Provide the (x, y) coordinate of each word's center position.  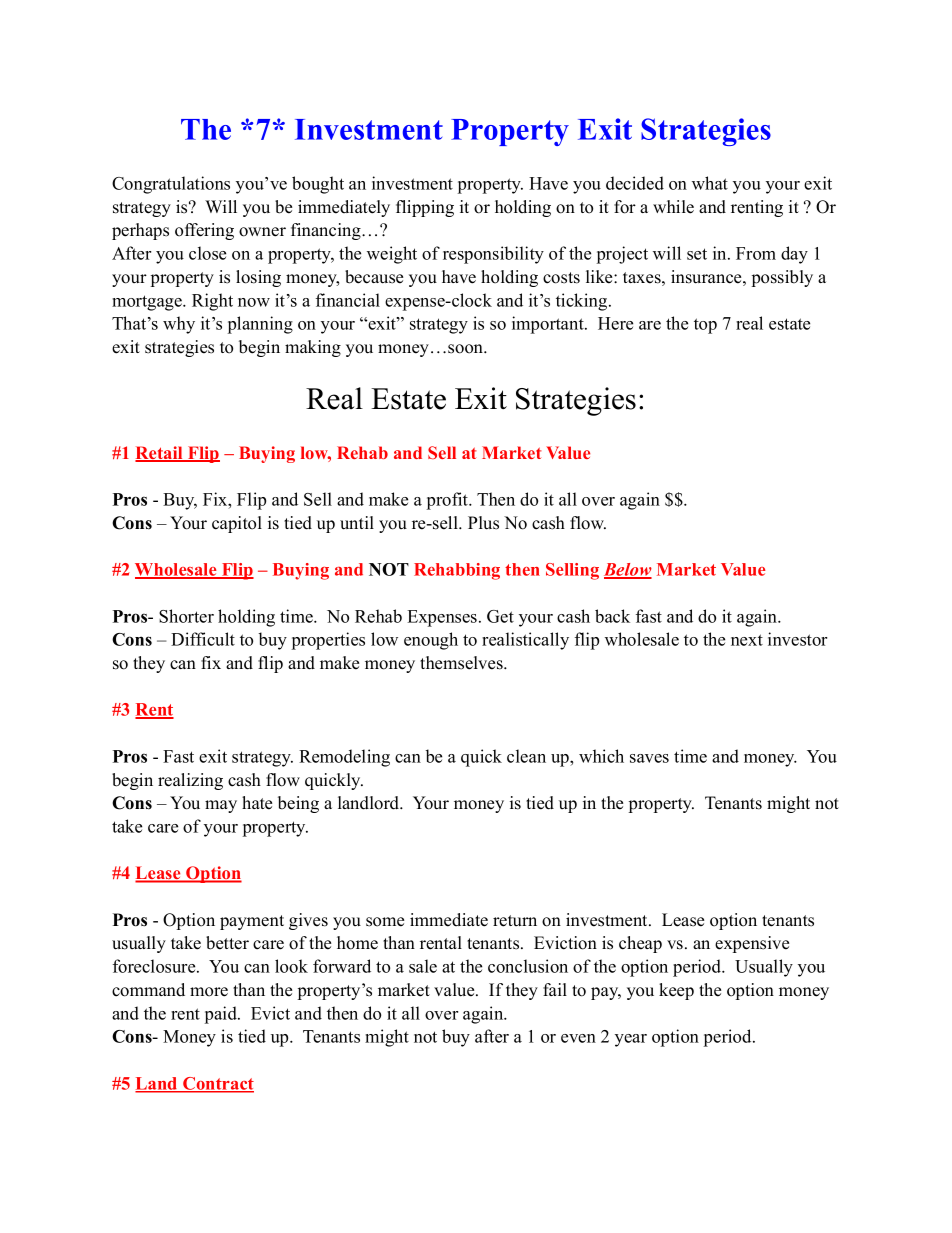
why (179, 325)
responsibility (493, 255)
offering (204, 231)
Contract (217, 1084)
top (705, 326)
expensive (752, 944)
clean (526, 756)
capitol (237, 524)
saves (649, 758)
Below (628, 571)
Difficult (203, 639)
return (515, 921)
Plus (483, 523)
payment (252, 922)
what (710, 183)
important (549, 325)
